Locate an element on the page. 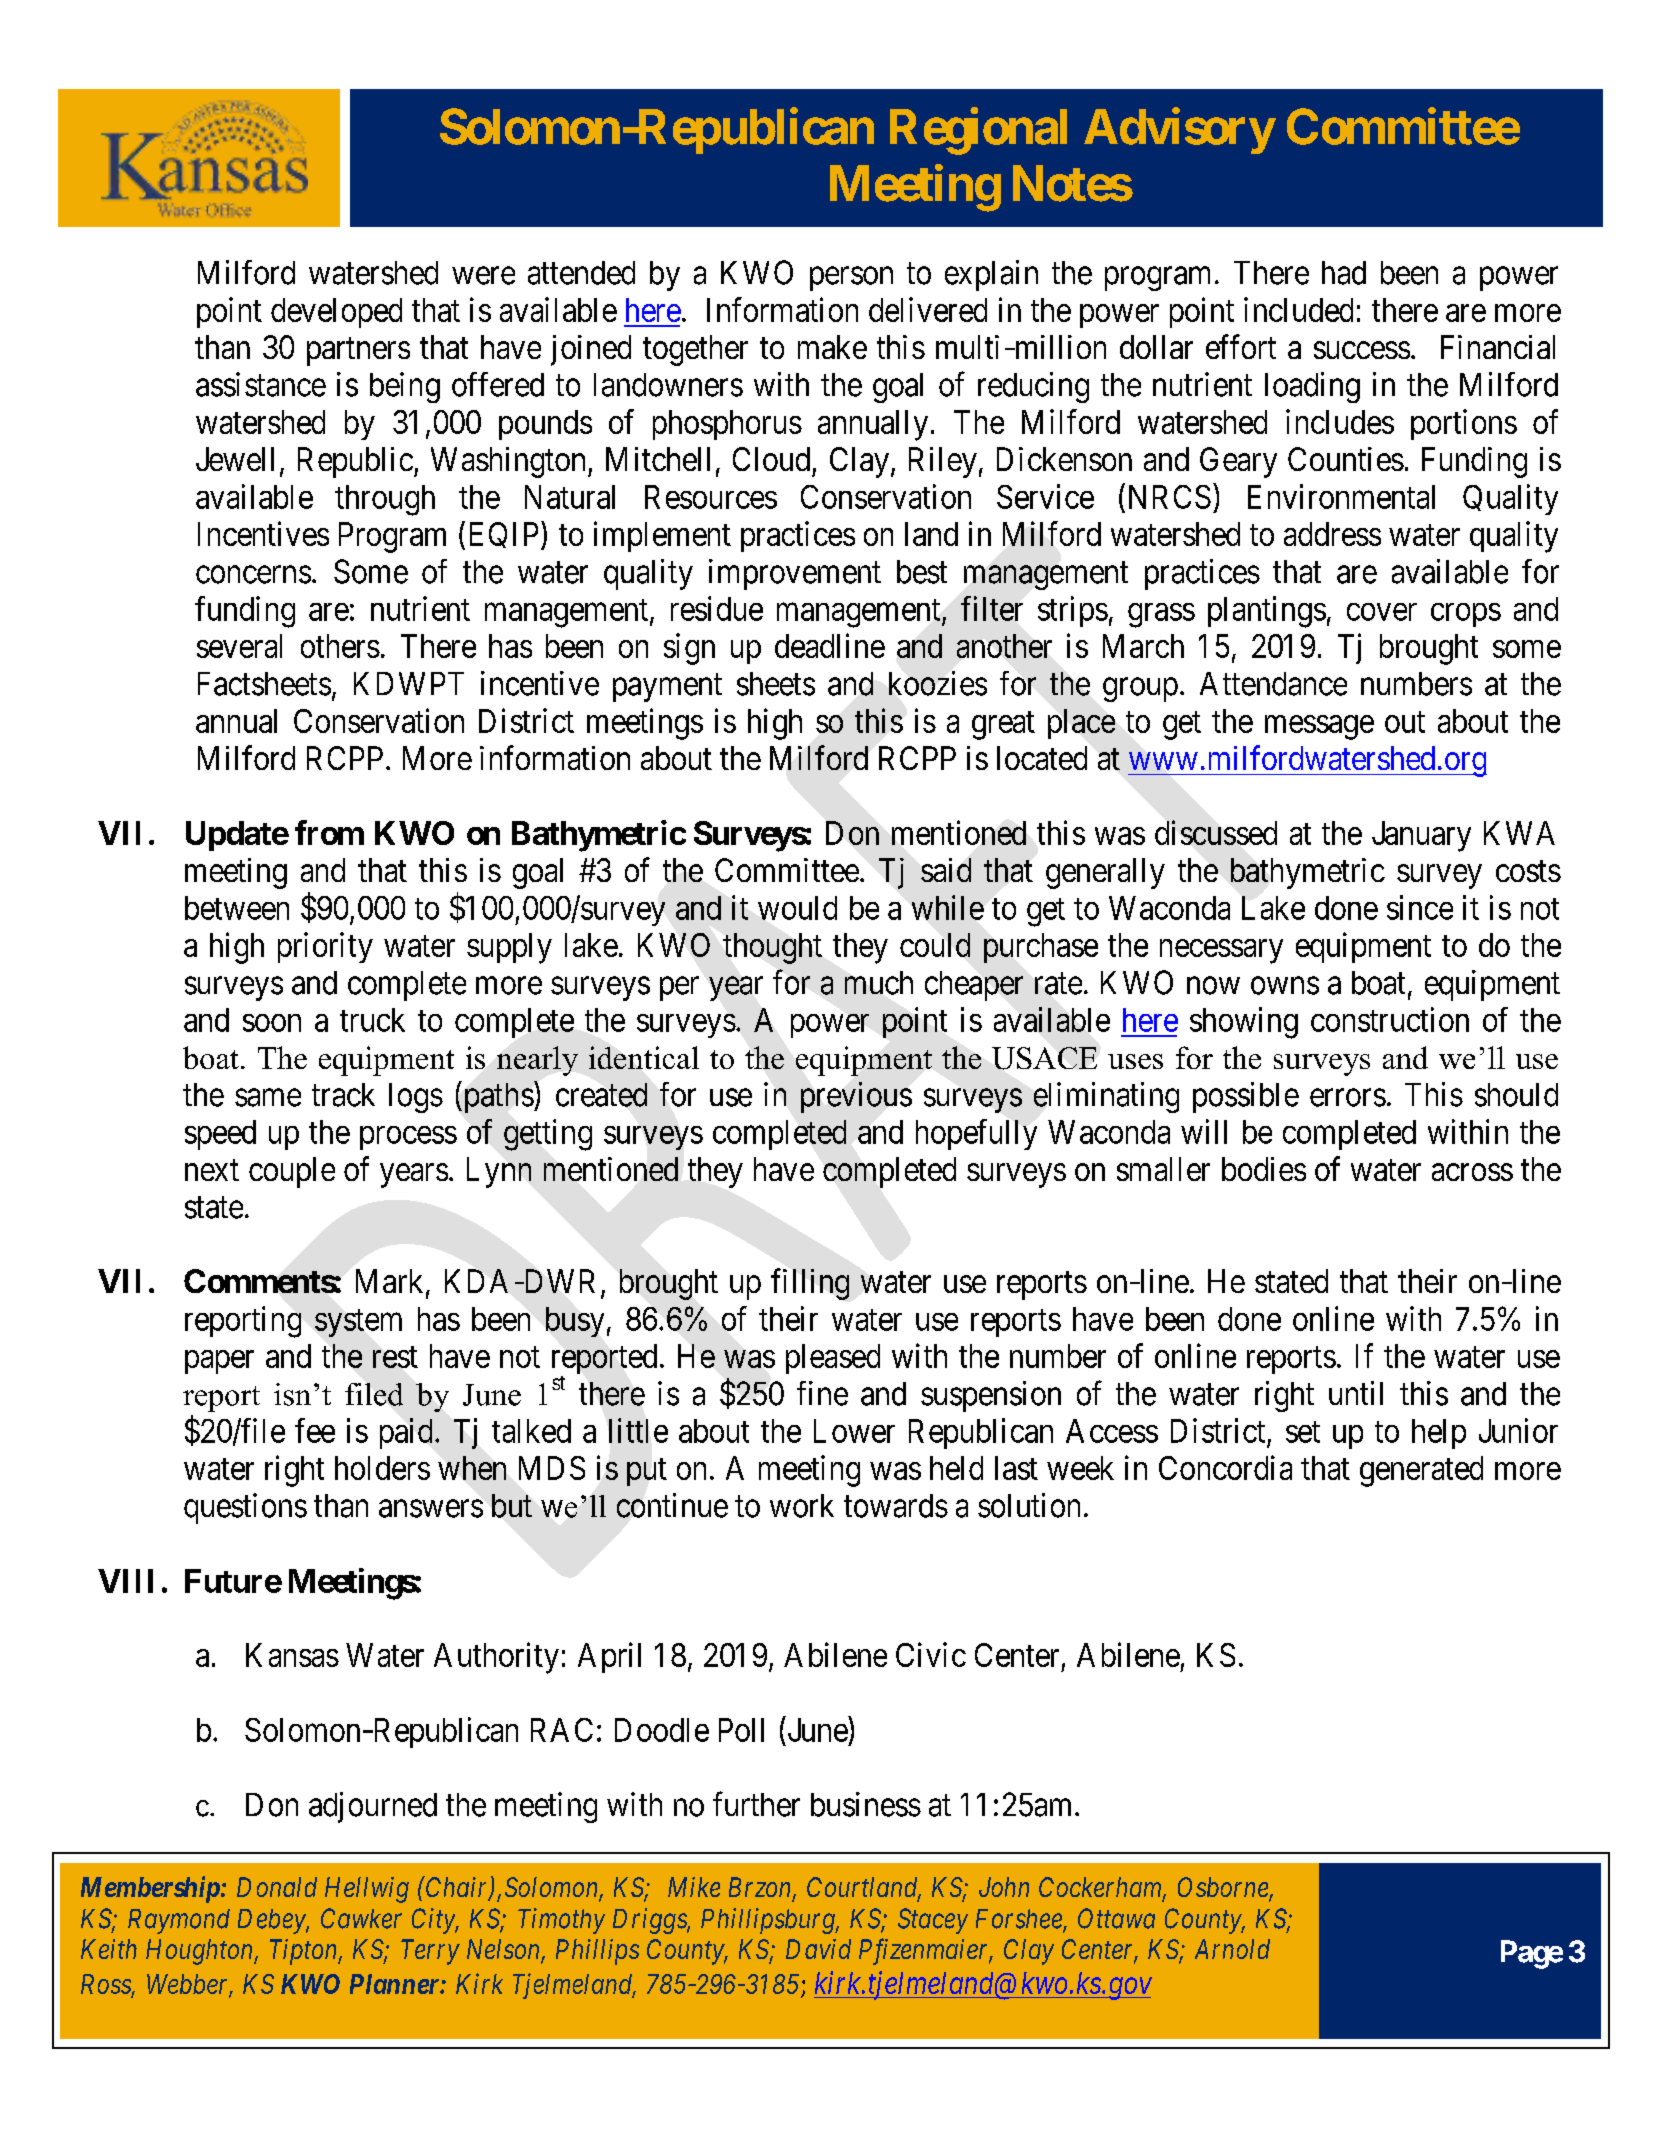  Donald is located at coordinates (277, 1887).
